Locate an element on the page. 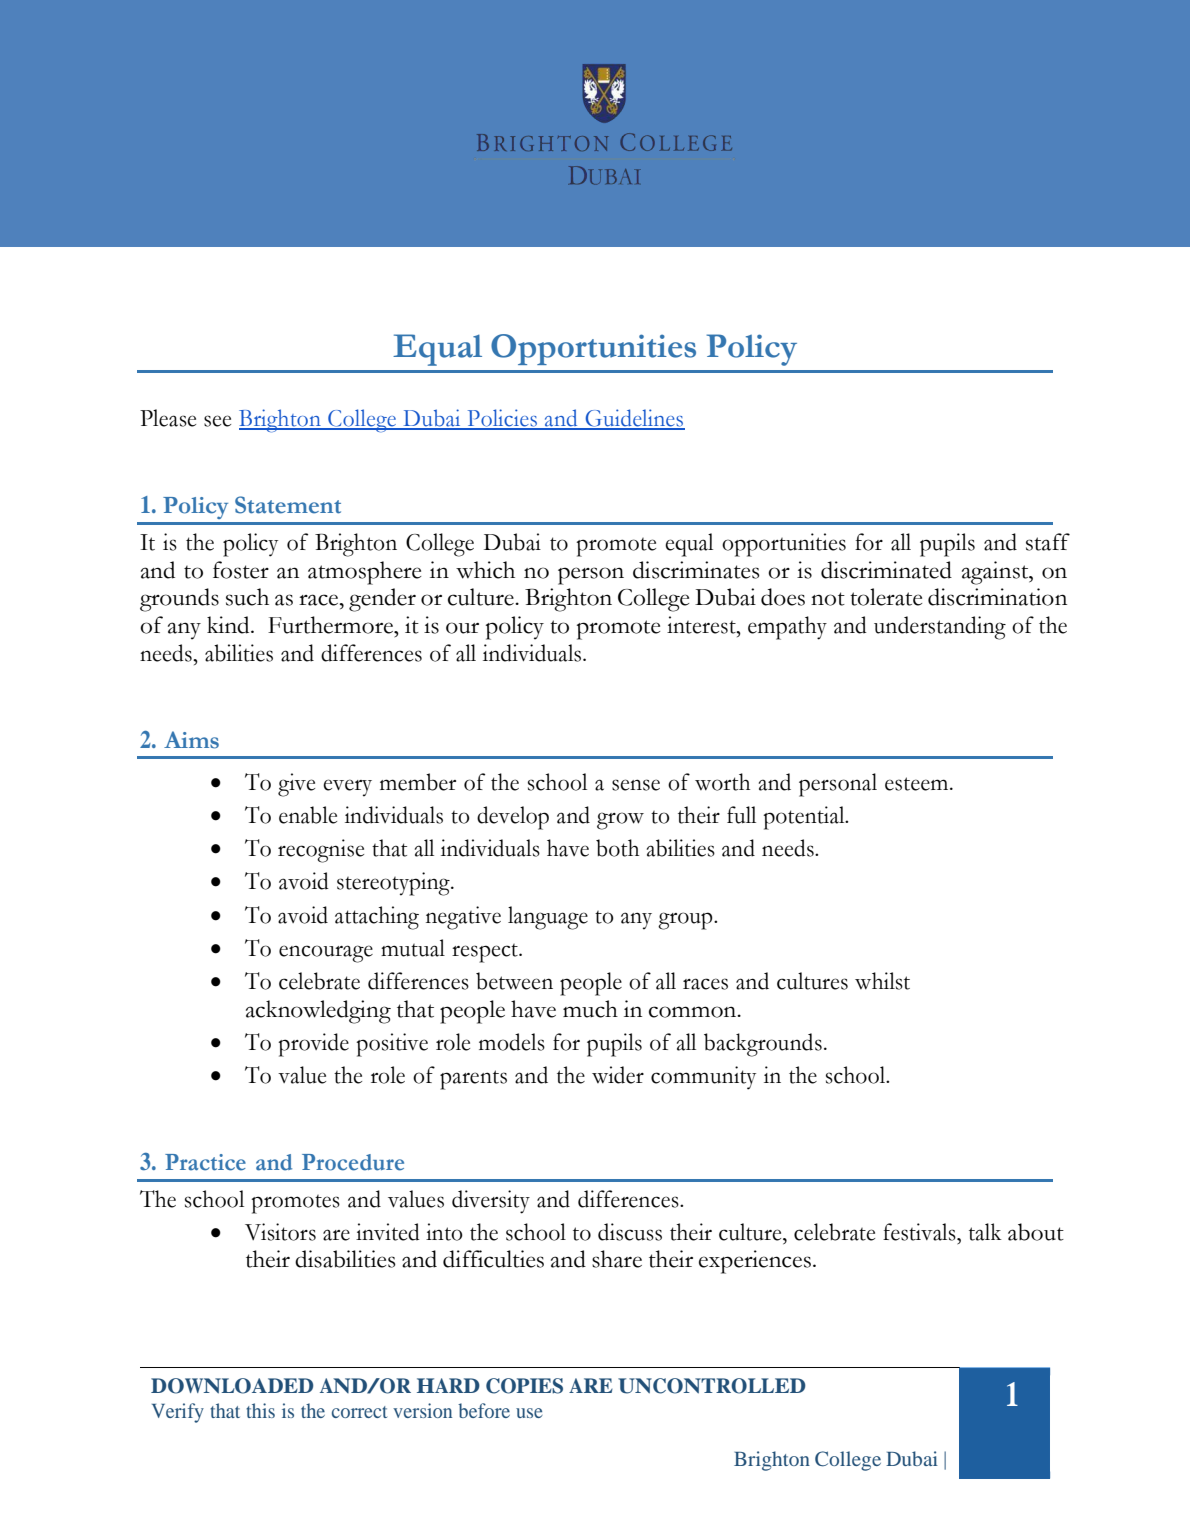  Guidelines is located at coordinates (634, 419).
